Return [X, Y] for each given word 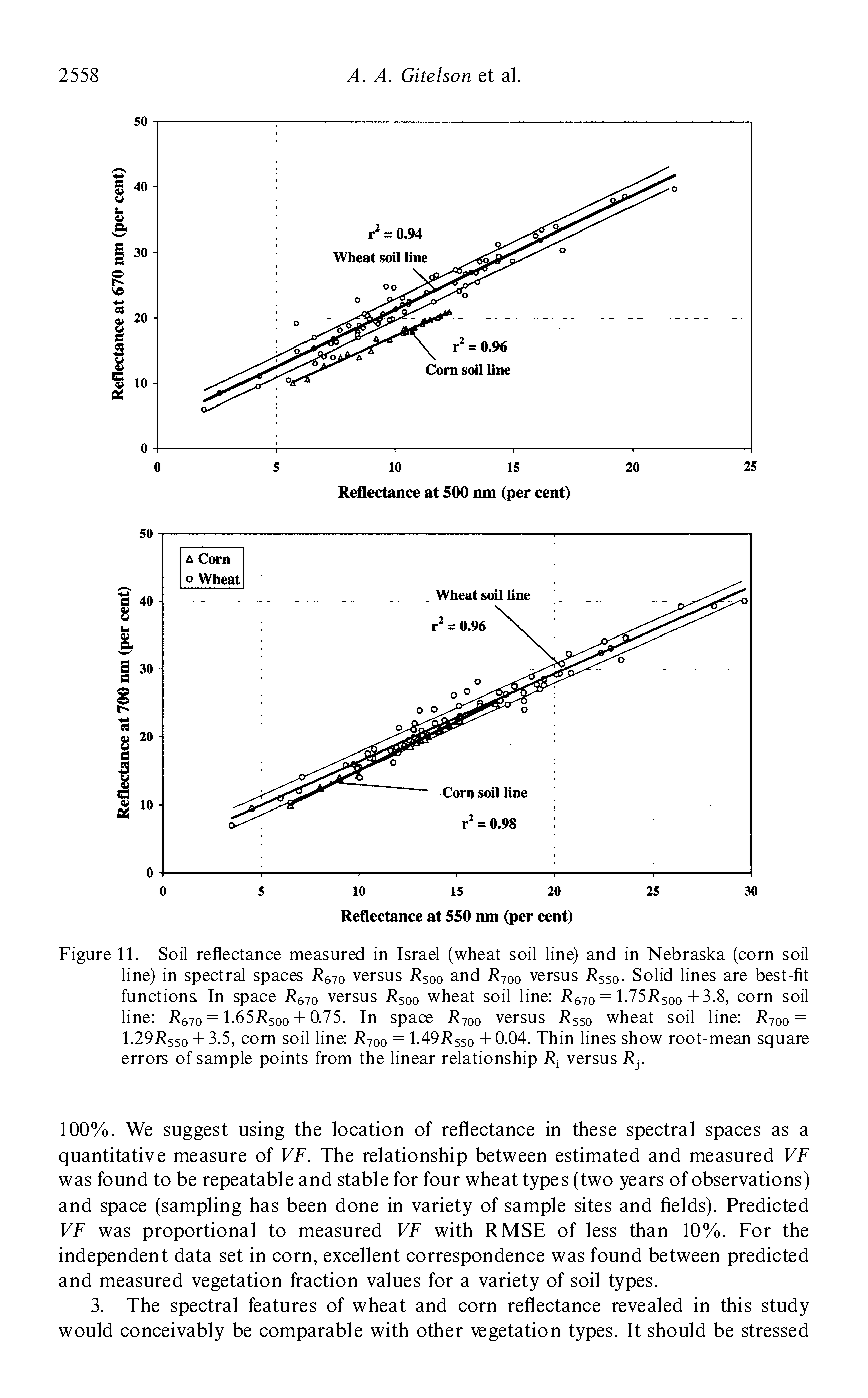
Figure [85, 955]
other [440, 1329]
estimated [597, 1154]
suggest [196, 1131]
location [367, 1128]
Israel [418, 953]
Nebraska [686, 953]
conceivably [172, 1331]
